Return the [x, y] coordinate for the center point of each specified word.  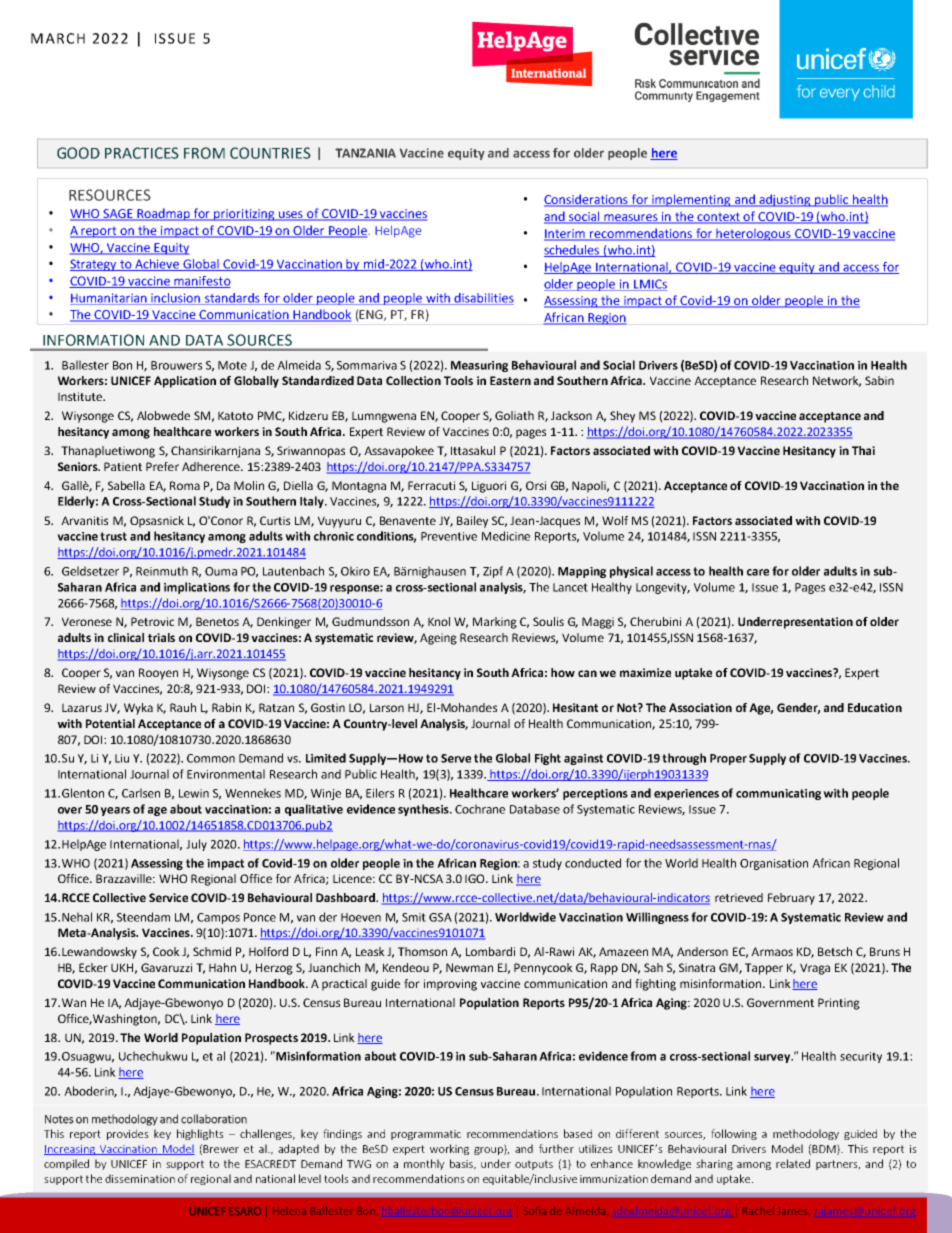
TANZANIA [365, 153]
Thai [863, 450]
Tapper [764, 969]
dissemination [140, 1178]
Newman [469, 967]
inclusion [176, 299]
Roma [185, 485]
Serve [456, 758]
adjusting [785, 200]
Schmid [212, 951]
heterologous [754, 235]
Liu [122, 758]
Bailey [472, 522]
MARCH [58, 38]
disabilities [483, 299]
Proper [728, 759]
